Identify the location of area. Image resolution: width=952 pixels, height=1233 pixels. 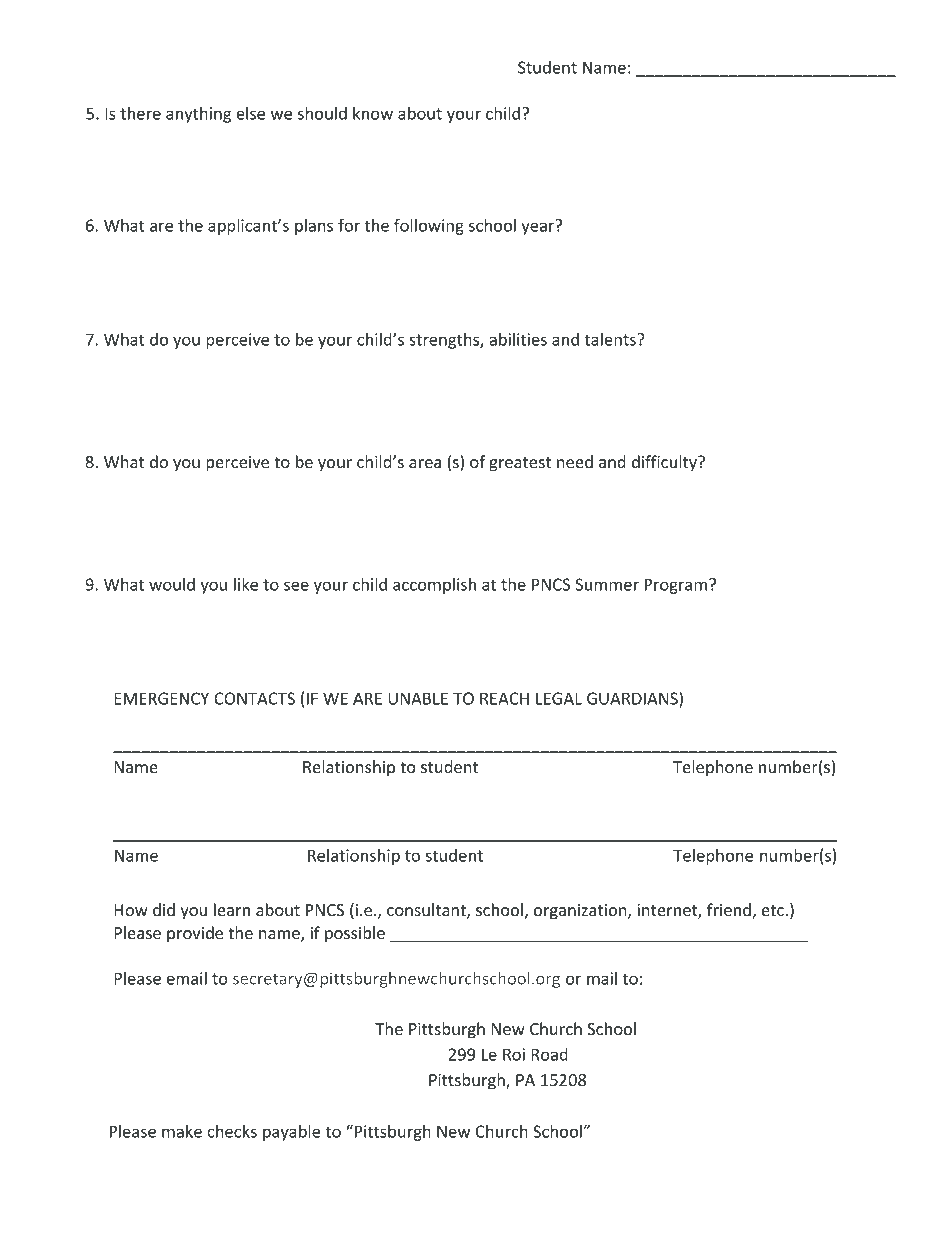
(425, 463).
